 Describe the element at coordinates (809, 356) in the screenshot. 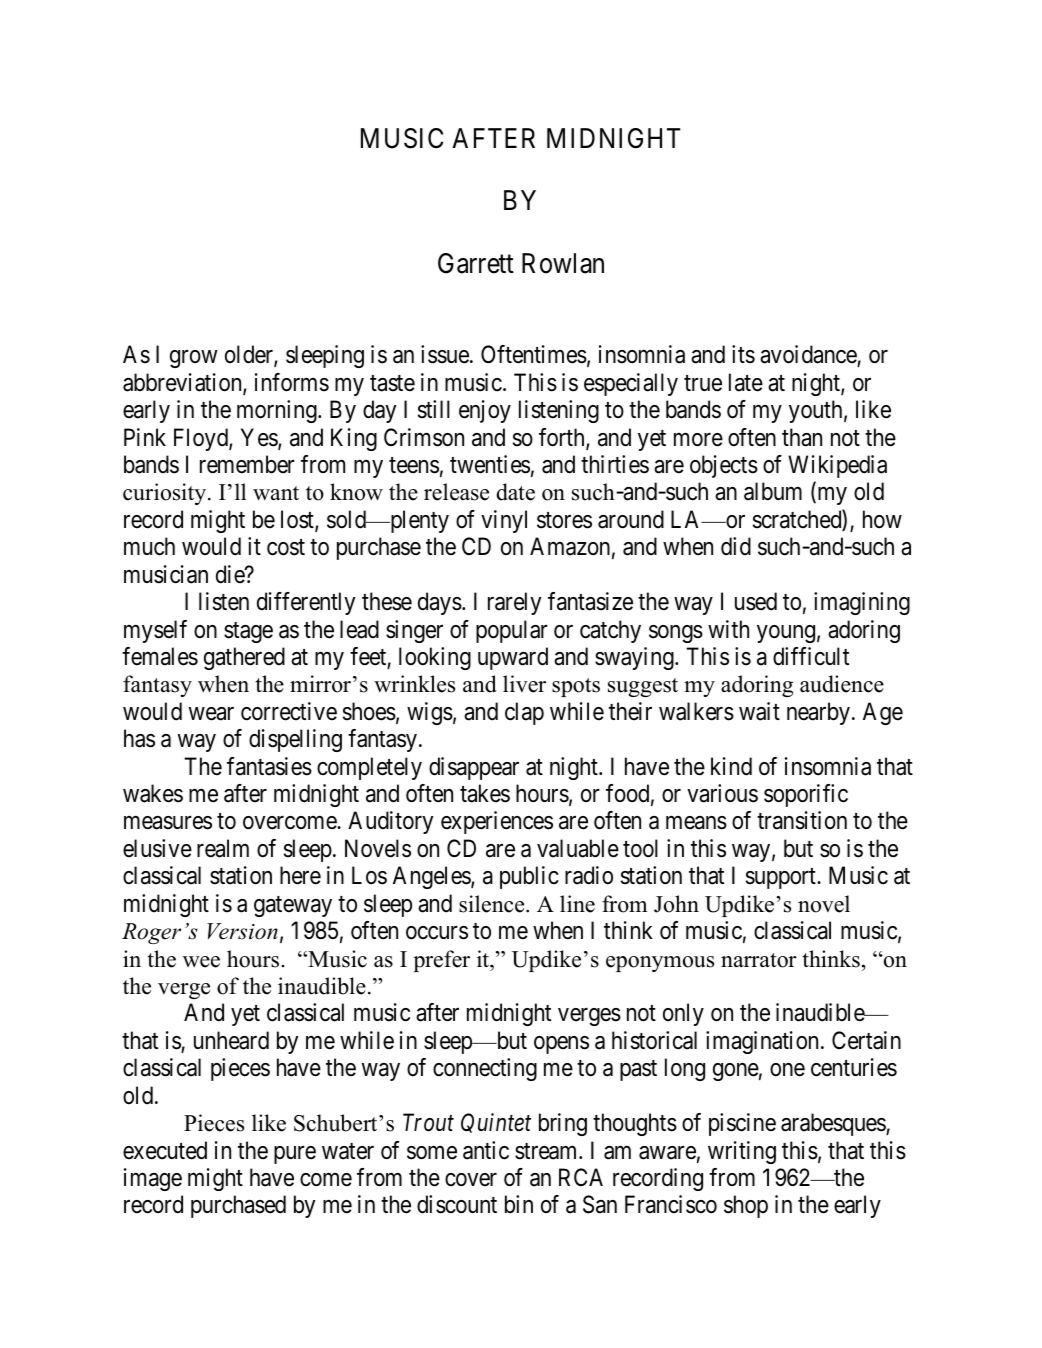

I see `avoidance` at that location.
